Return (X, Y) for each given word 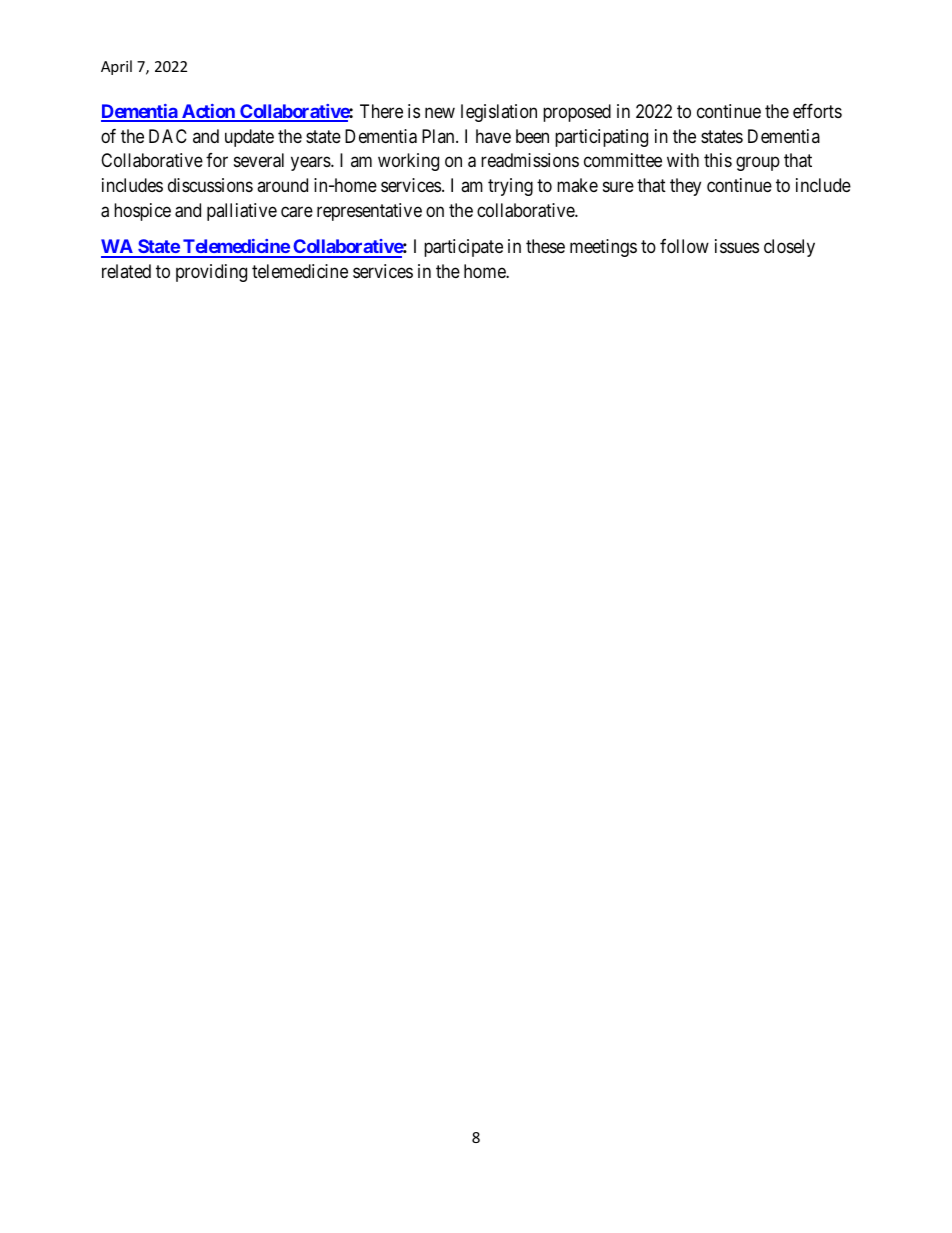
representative (369, 212)
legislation (499, 113)
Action (208, 112)
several (259, 160)
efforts (817, 111)
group (758, 164)
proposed (577, 113)
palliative (242, 212)
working (408, 162)
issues (737, 246)
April (116, 67)
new (440, 112)
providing (211, 273)
